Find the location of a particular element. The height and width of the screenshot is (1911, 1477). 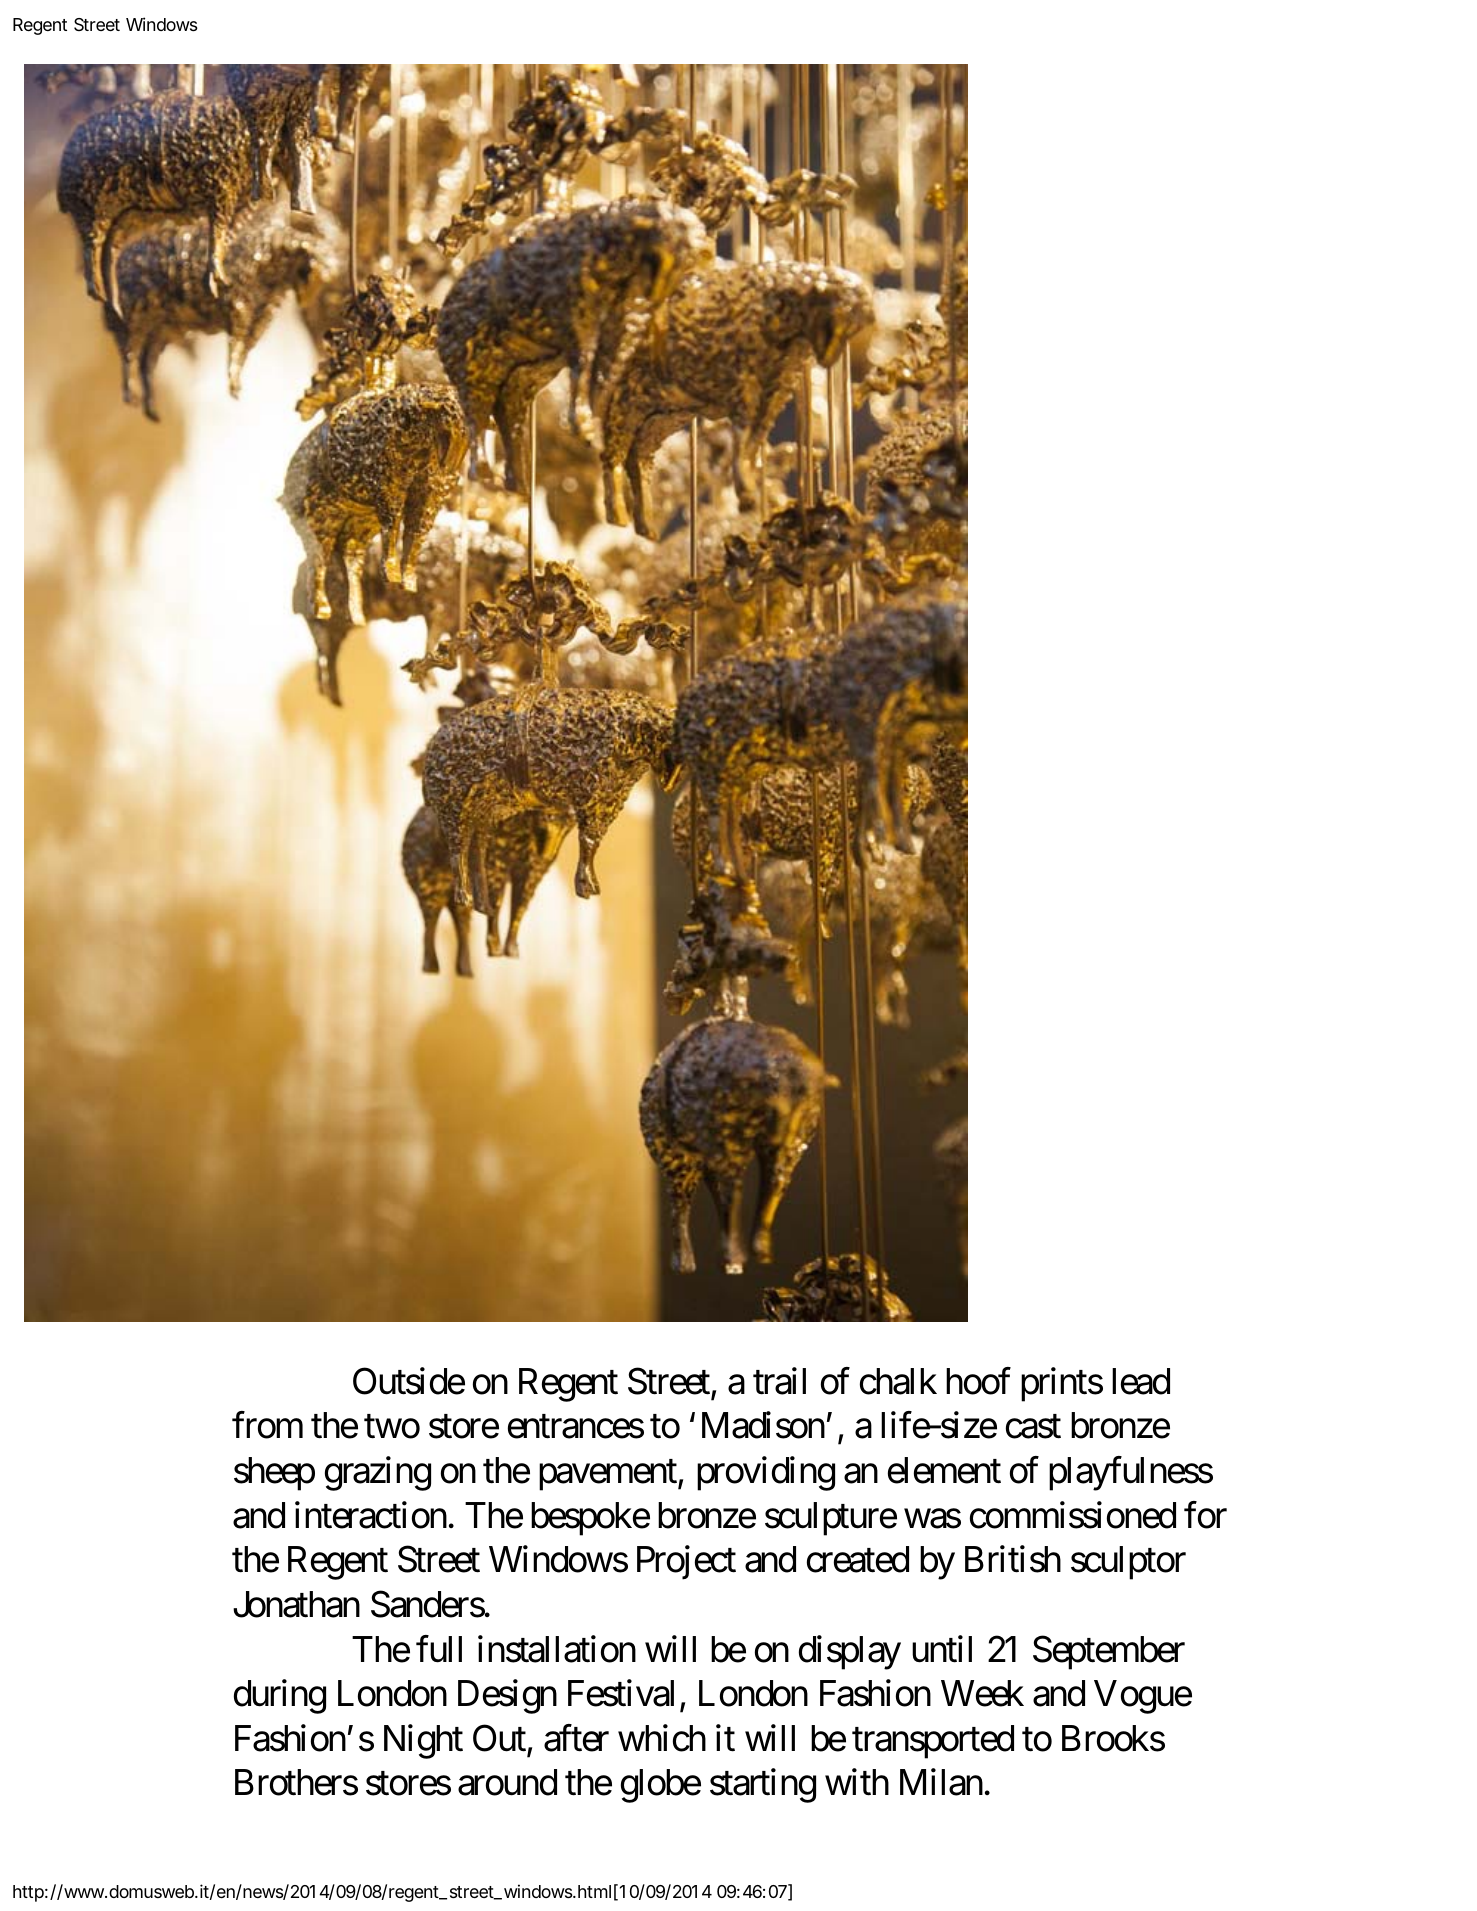

from is located at coordinates (267, 1425).
